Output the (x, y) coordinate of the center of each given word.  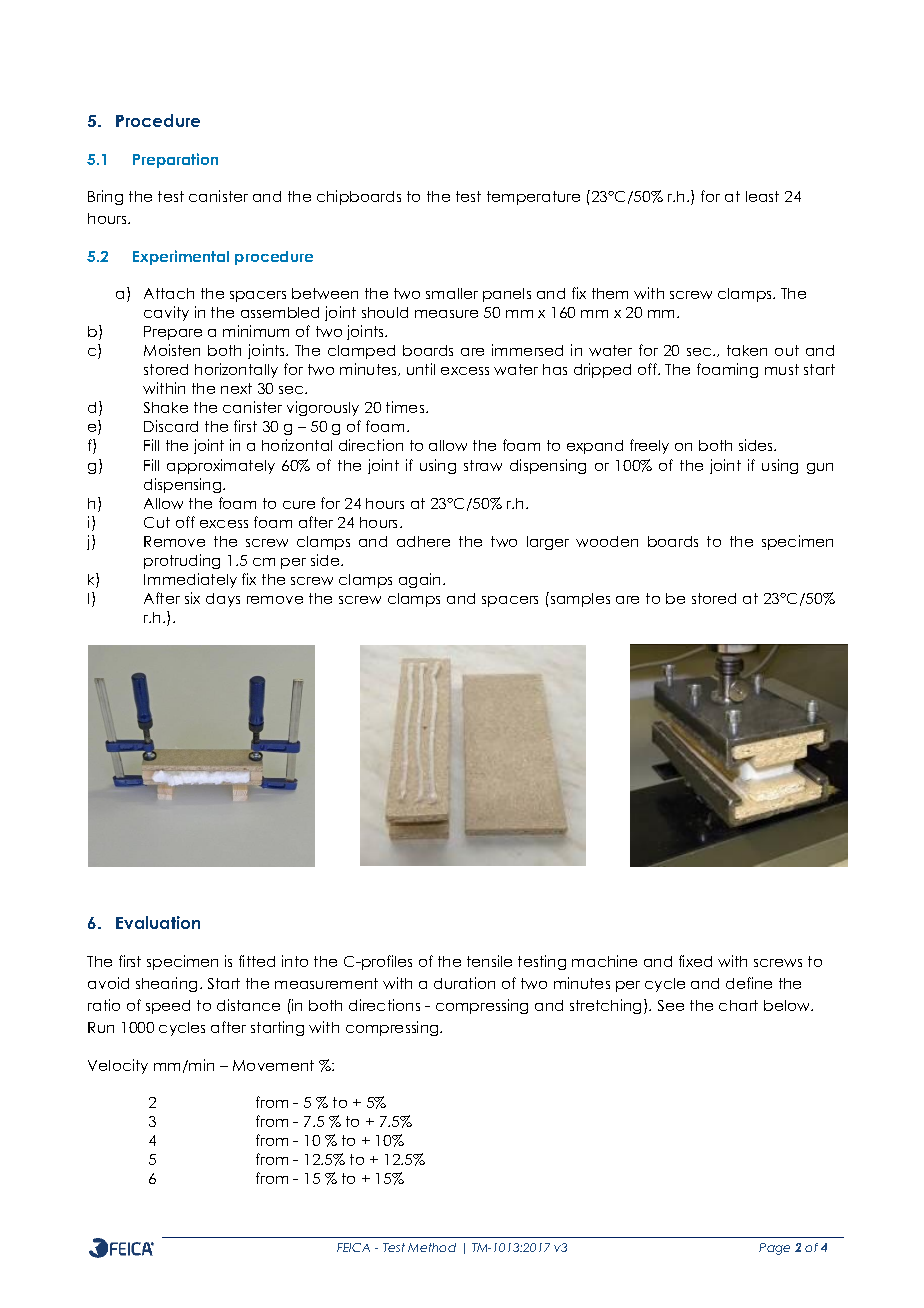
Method (432, 1247)
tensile (489, 961)
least (762, 196)
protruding (182, 561)
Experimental (181, 257)
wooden (607, 541)
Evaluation (158, 922)
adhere (423, 541)
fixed (695, 961)
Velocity (118, 1066)
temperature (533, 198)
